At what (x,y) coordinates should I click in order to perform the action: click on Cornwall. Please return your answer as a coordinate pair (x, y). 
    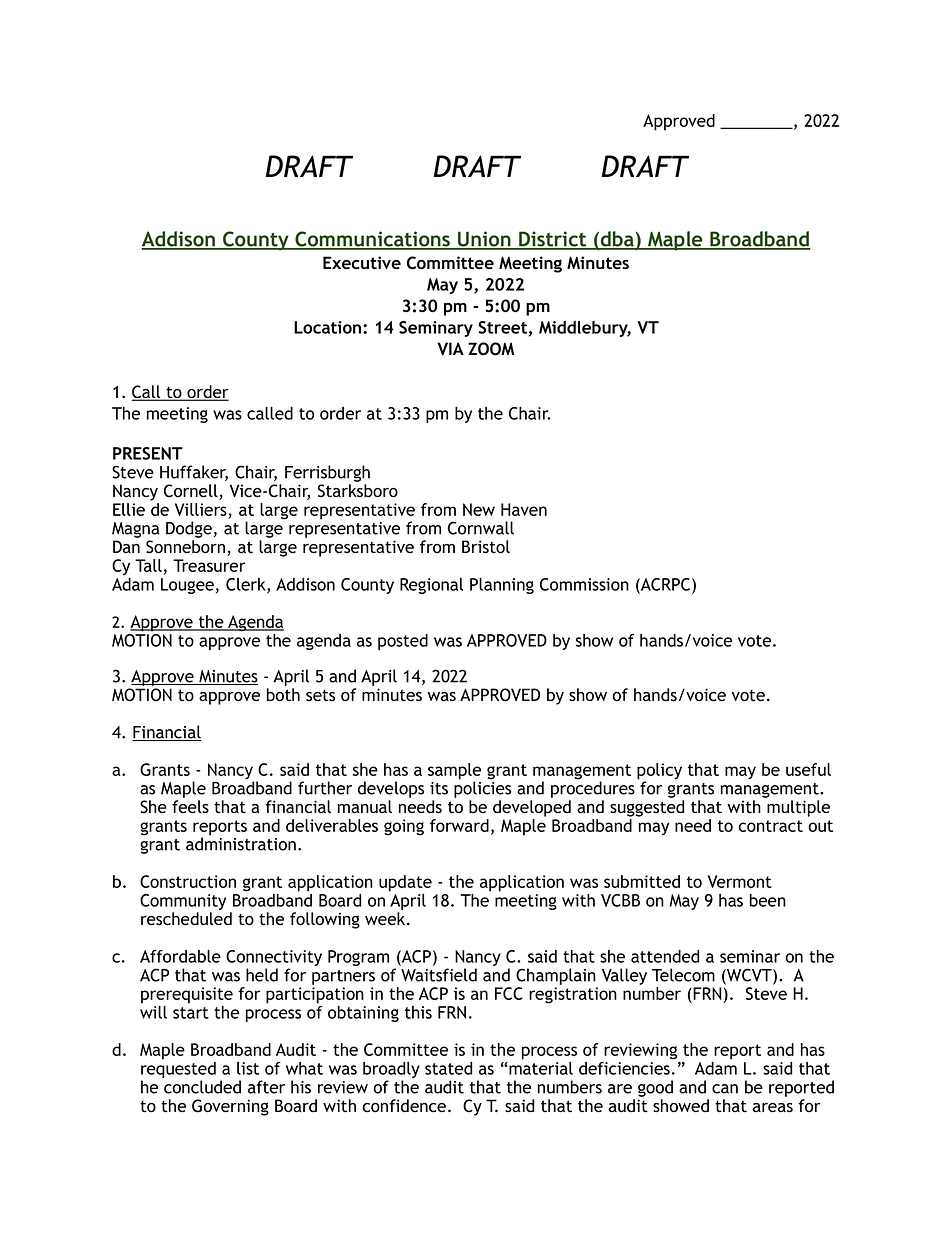
    Looking at the image, I should click on (481, 528).
